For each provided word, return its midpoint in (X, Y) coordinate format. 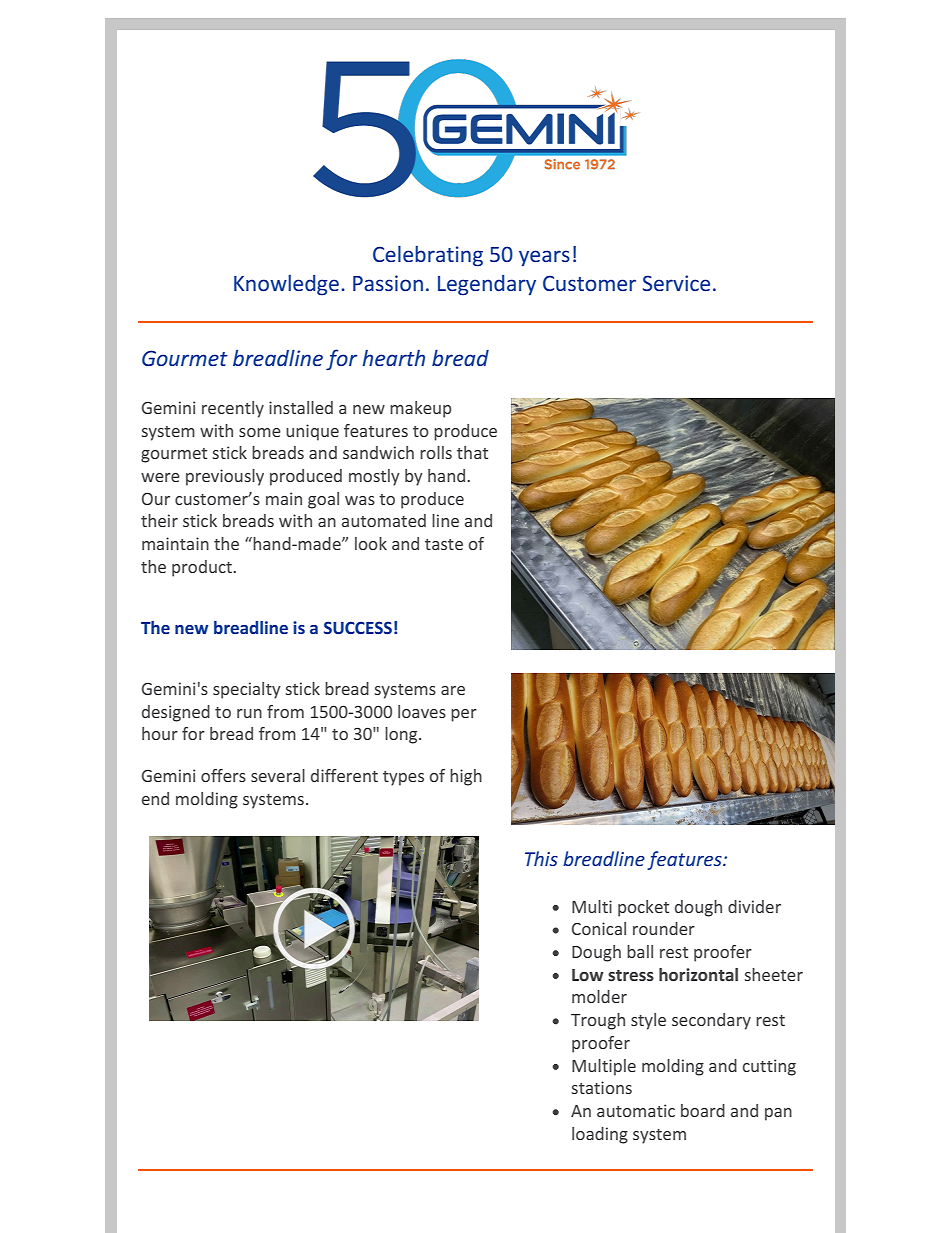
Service (676, 283)
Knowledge (286, 285)
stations (602, 1087)
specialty (247, 690)
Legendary (487, 285)
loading (600, 1135)
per (464, 715)
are (453, 690)
